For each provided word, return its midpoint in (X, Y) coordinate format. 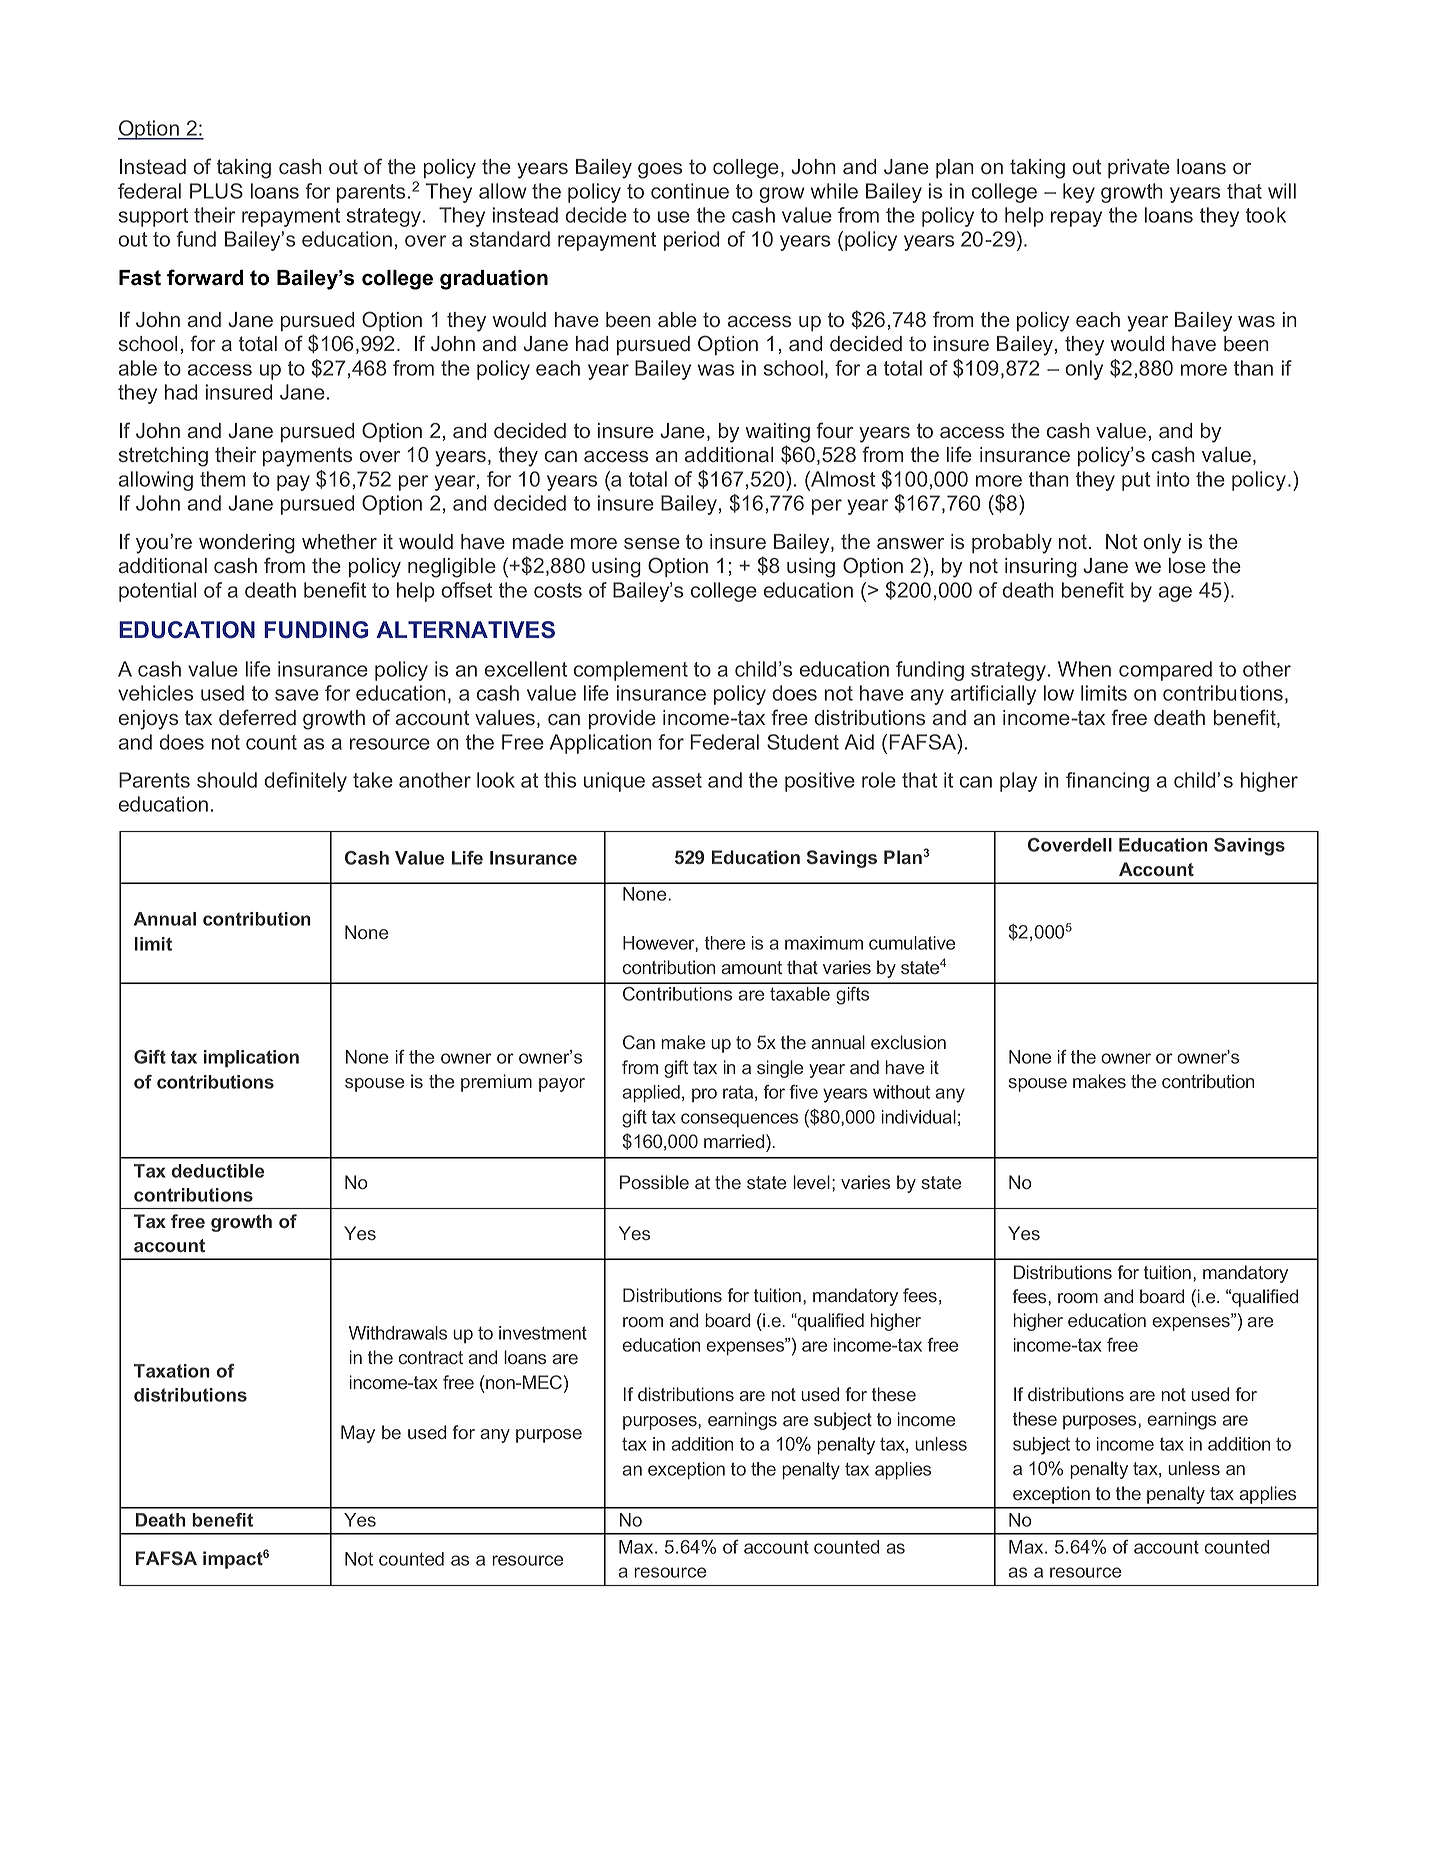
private (1139, 168)
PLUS (216, 191)
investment (543, 1333)
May (358, 1434)
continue (690, 191)
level (811, 1182)
